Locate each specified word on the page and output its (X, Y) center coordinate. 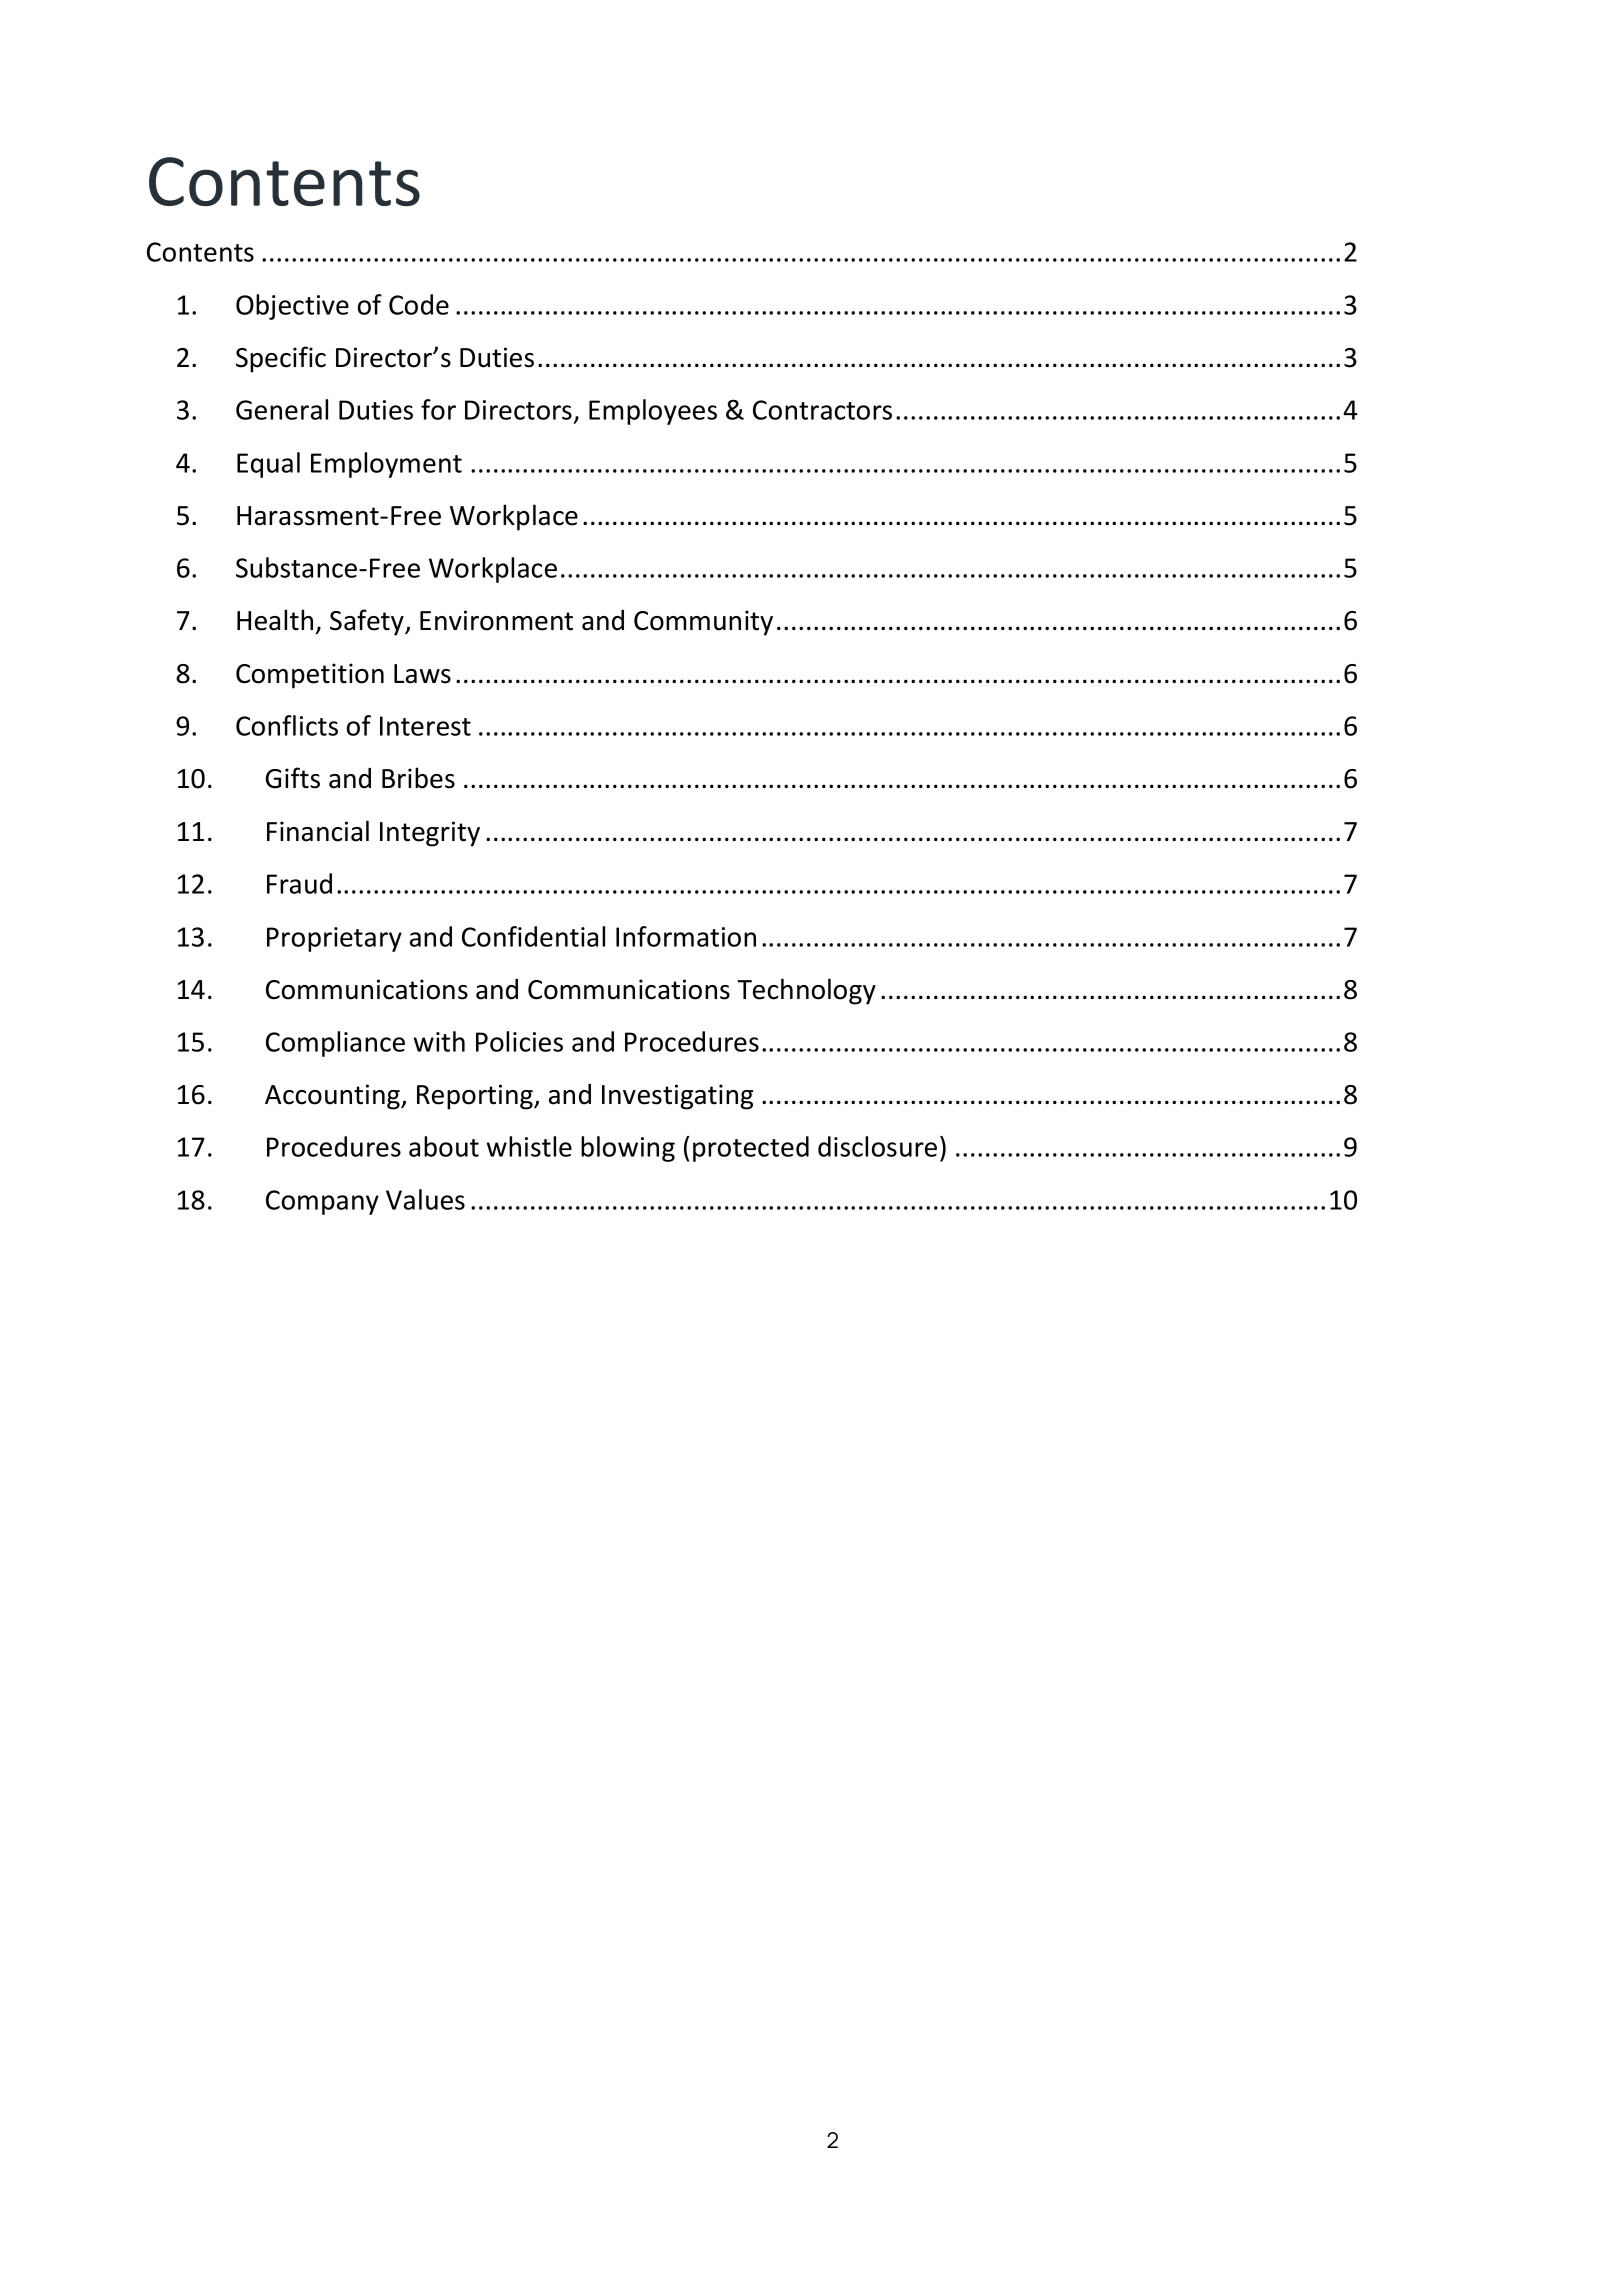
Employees (653, 412)
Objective (292, 307)
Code (419, 304)
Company (322, 1202)
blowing (628, 1149)
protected (751, 1149)
